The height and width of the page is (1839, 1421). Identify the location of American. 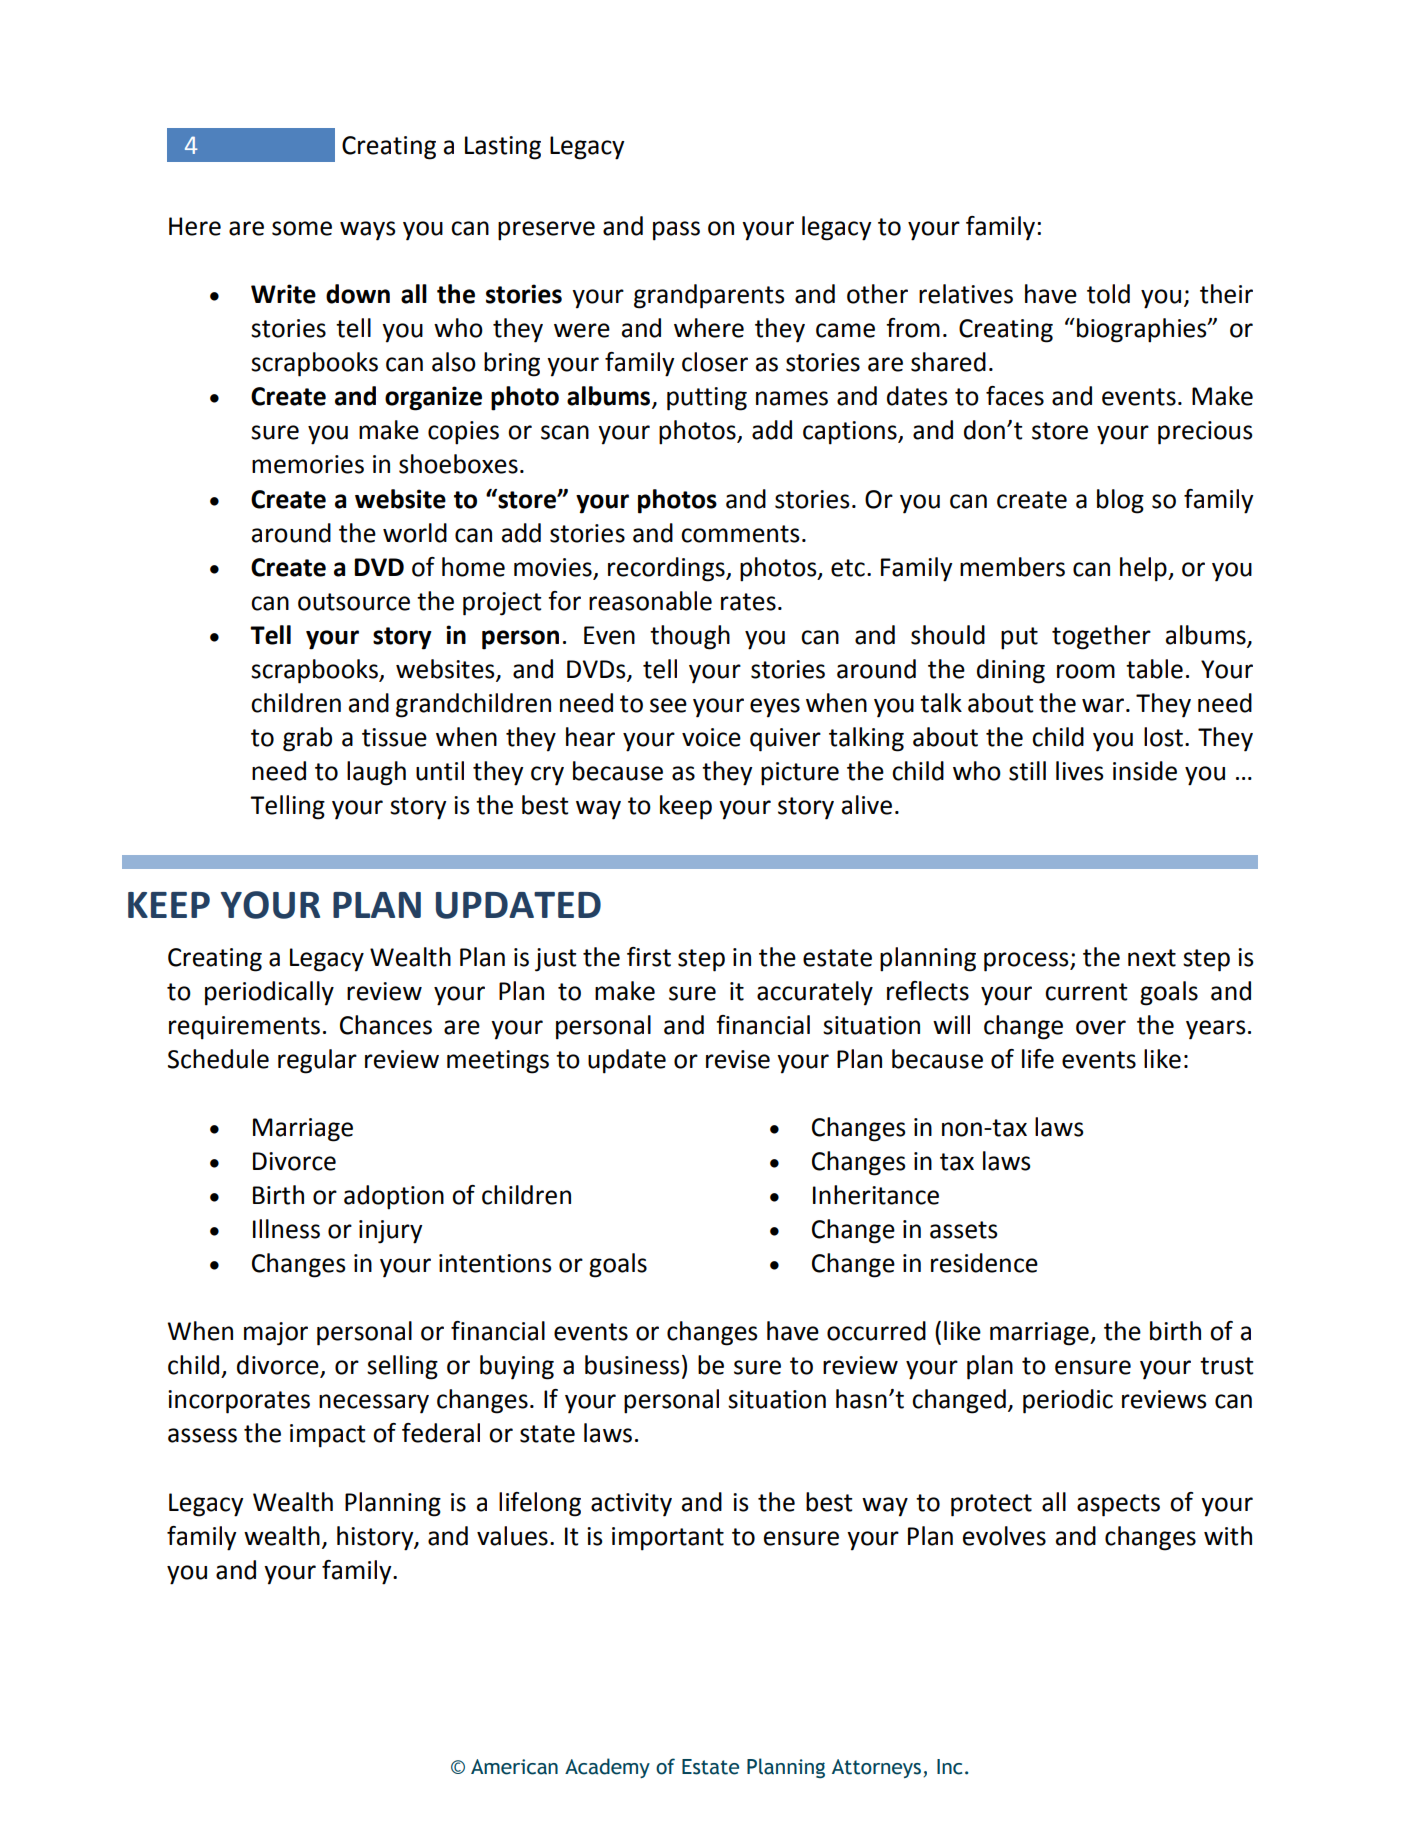
(514, 1767).
